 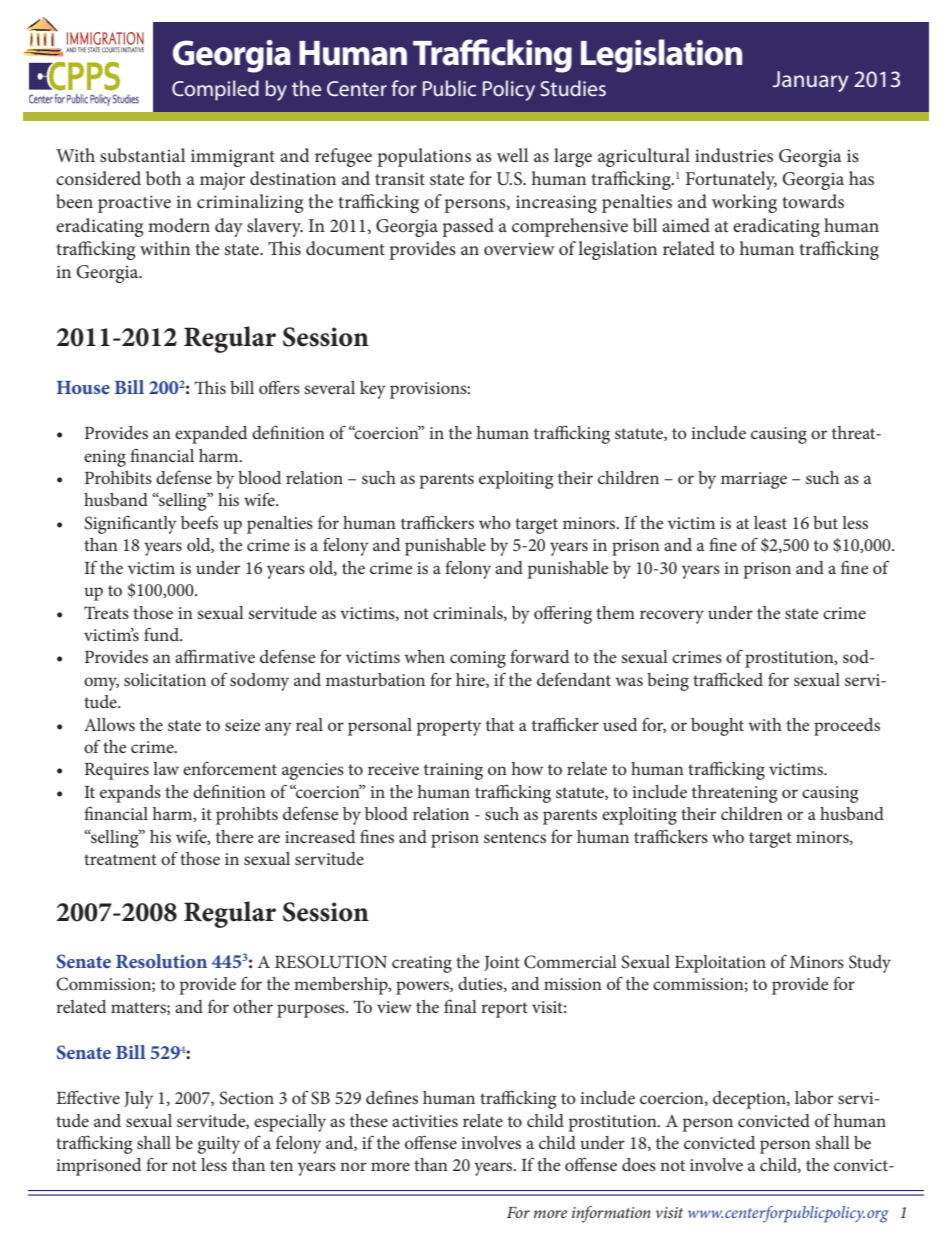 What do you see at coordinates (211, 435) in the page?
I see `expanded` at bounding box center [211, 435].
